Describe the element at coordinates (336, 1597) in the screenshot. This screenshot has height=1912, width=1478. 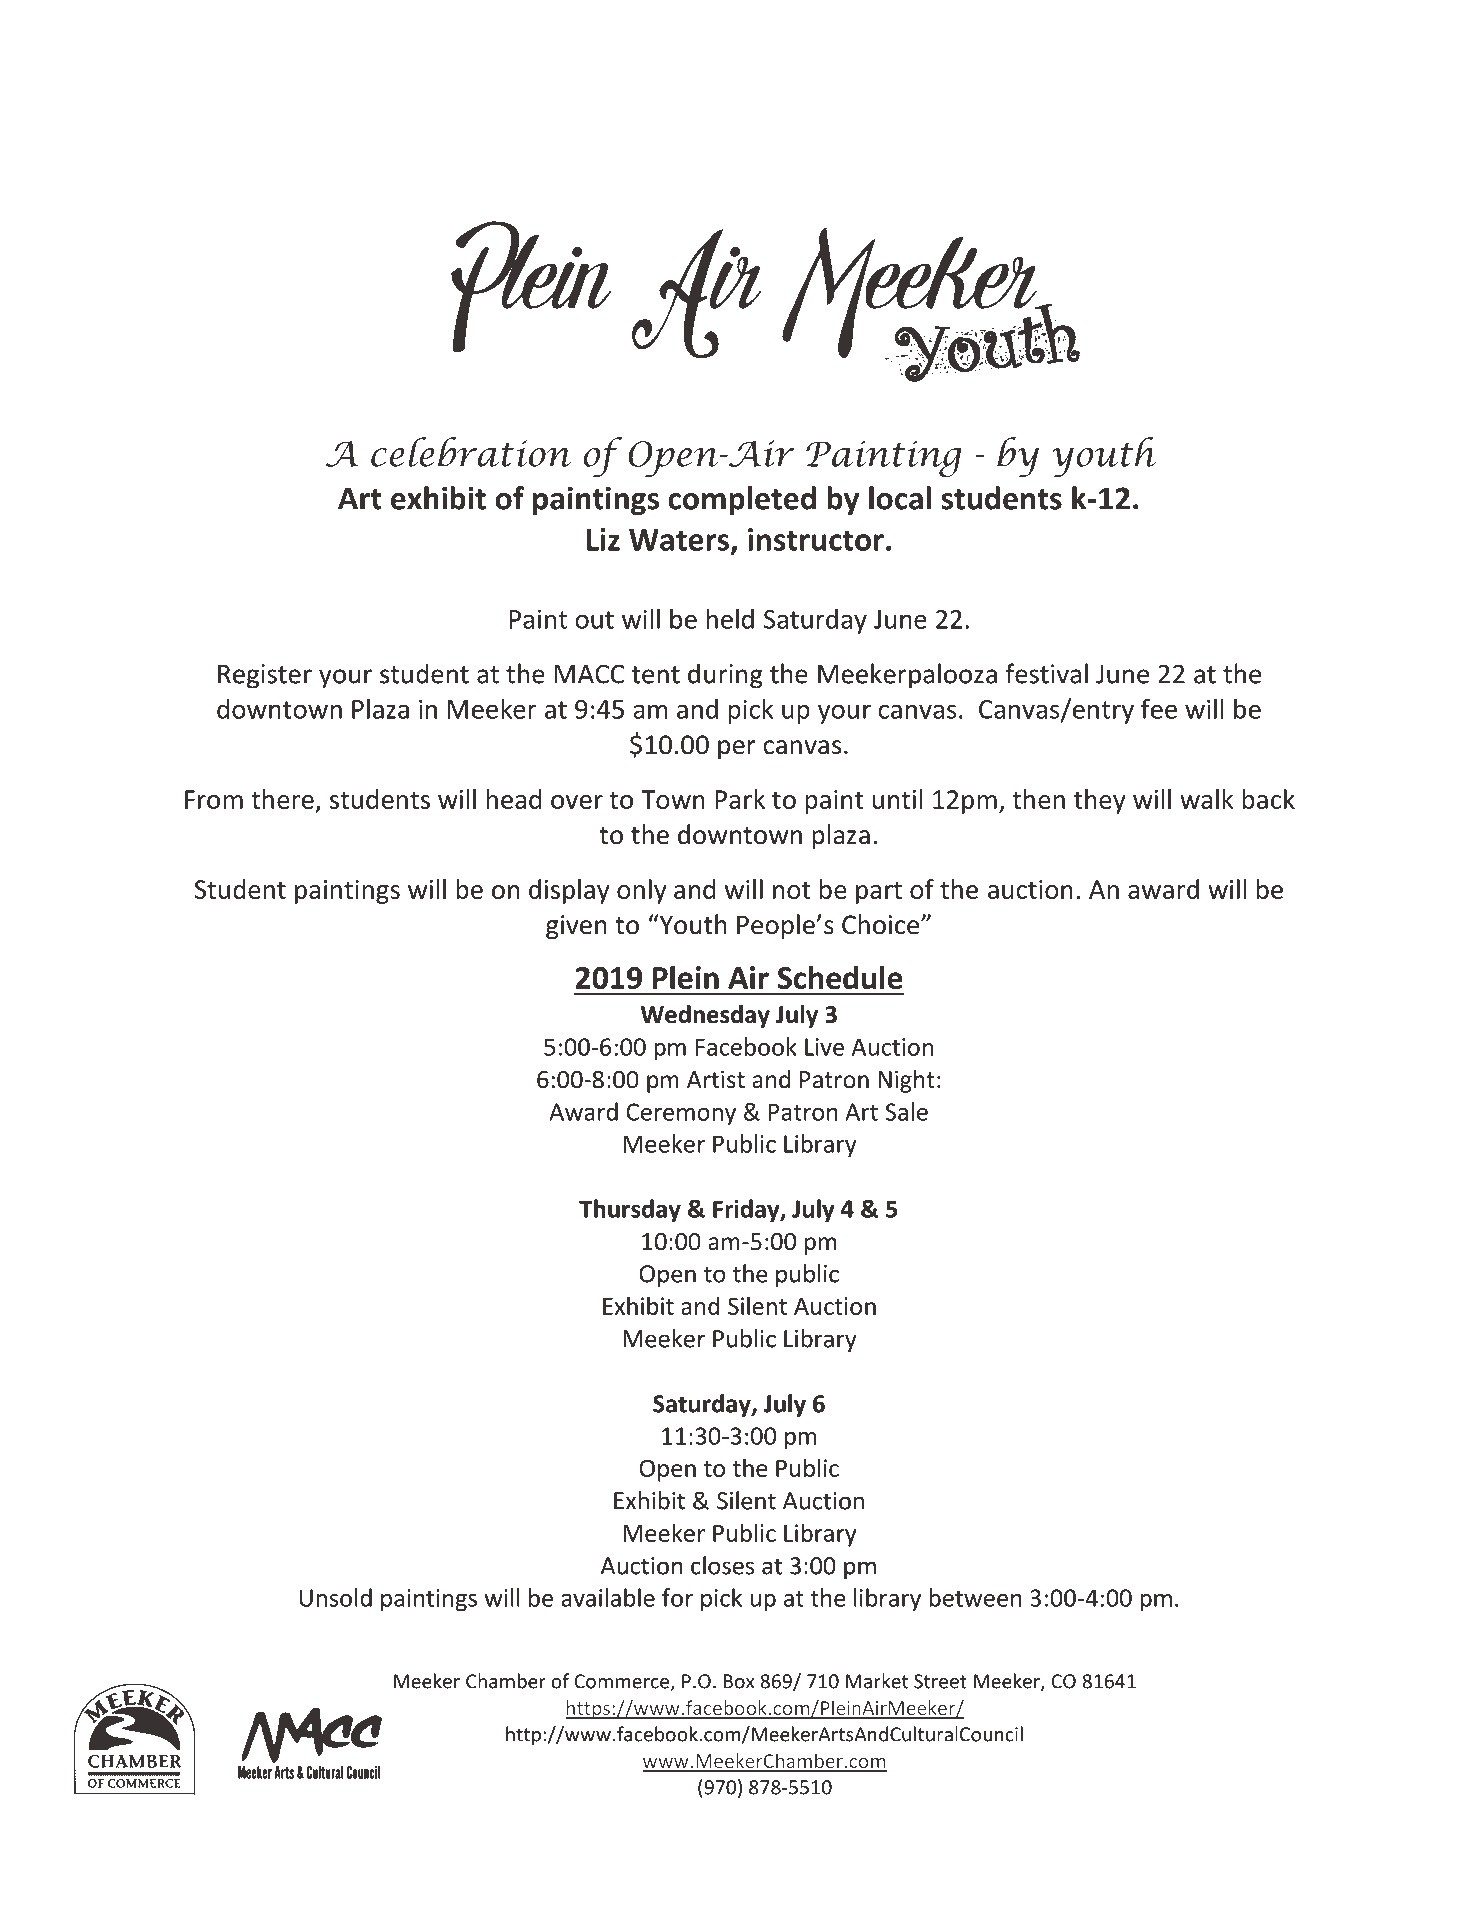
I see `Unsold` at that location.
